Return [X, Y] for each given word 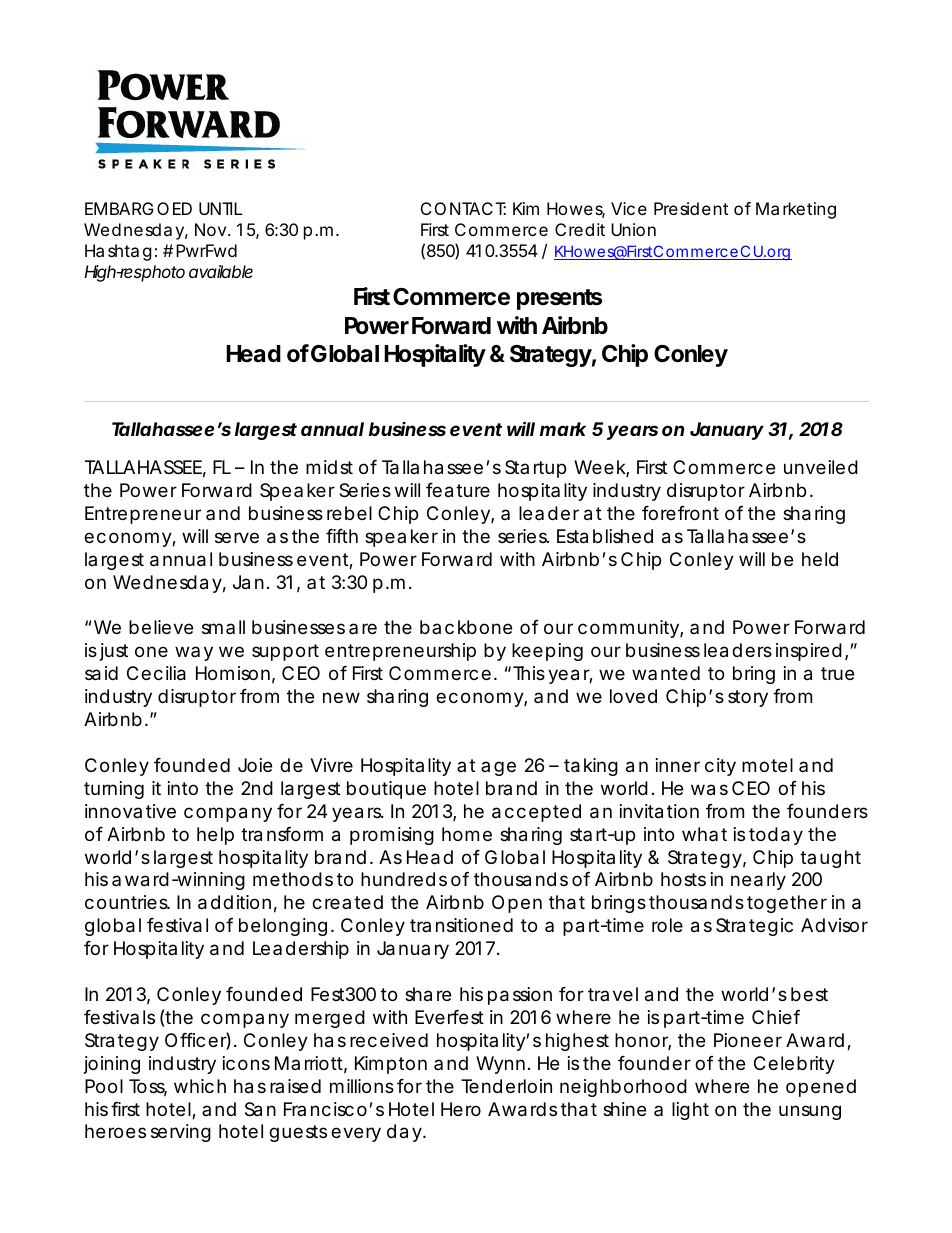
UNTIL [220, 208]
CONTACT [463, 208]
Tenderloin [506, 1086]
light [690, 1111]
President [691, 208]
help [215, 836]
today [776, 836]
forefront [680, 513]
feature [458, 490]
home [467, 834]
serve [237, 537]
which [200, 1086]
